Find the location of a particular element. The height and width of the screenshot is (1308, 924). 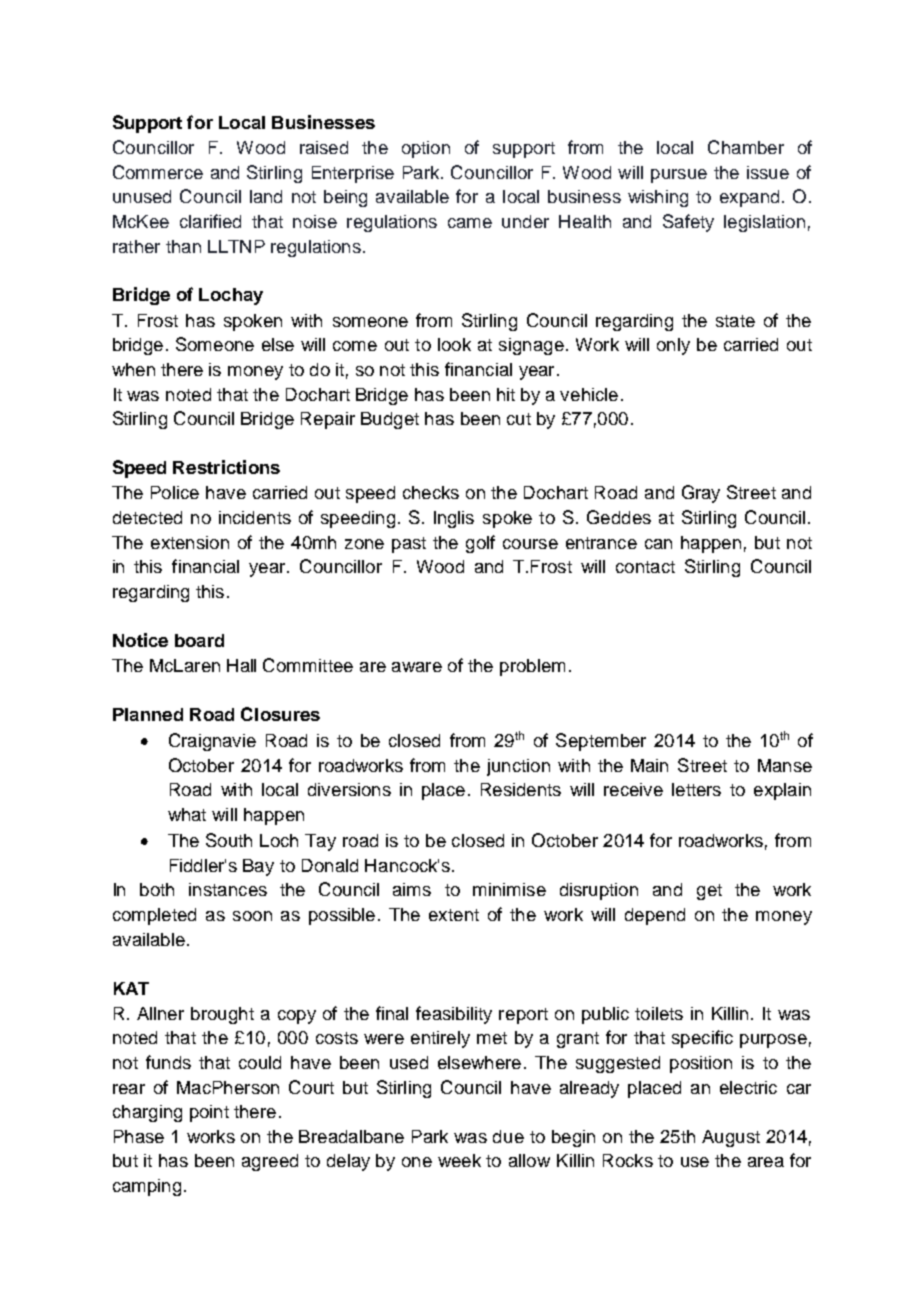

pursue is located at coordinates (679, 176).
